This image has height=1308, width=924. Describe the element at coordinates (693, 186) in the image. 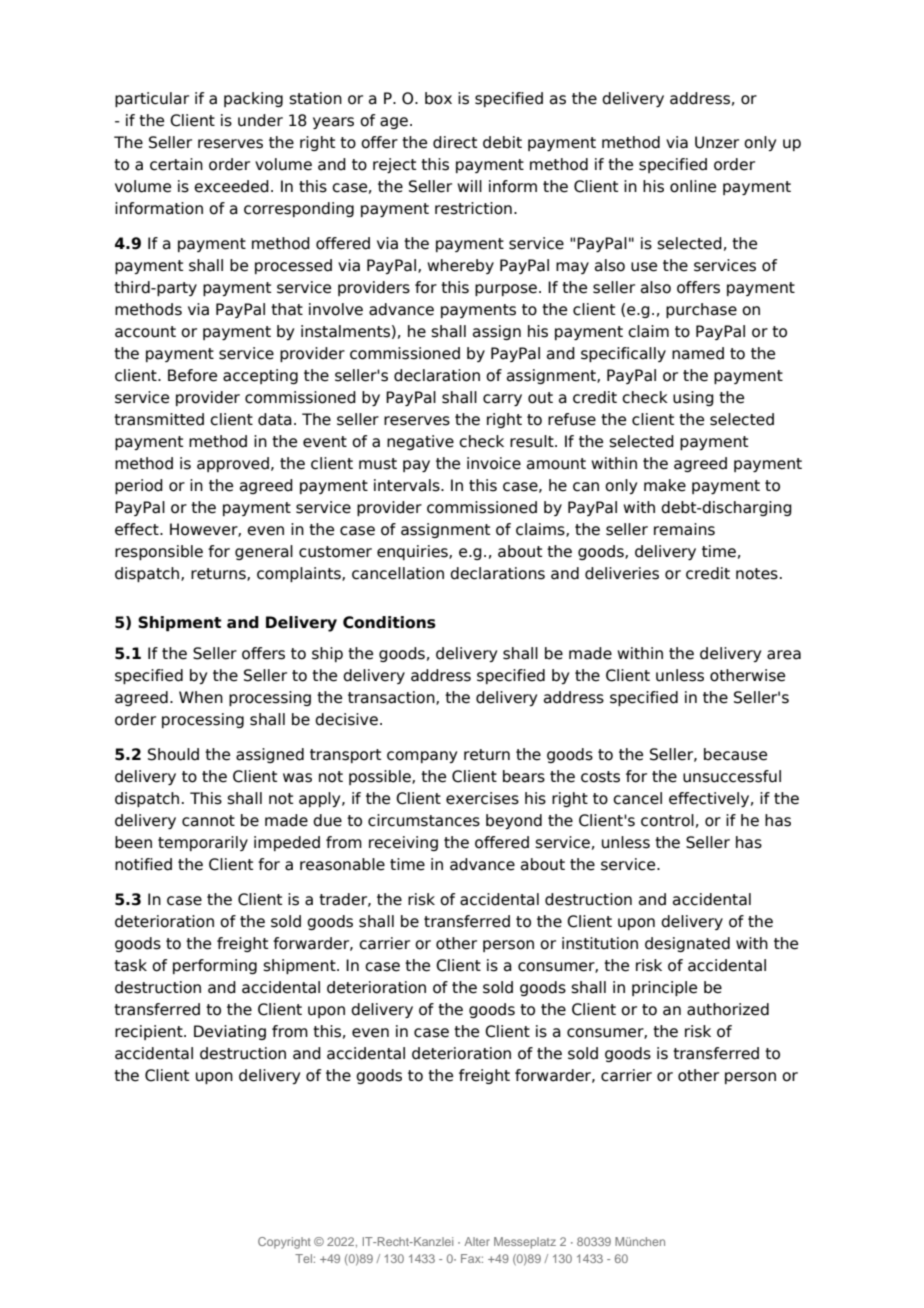

I see `online` at that location.
